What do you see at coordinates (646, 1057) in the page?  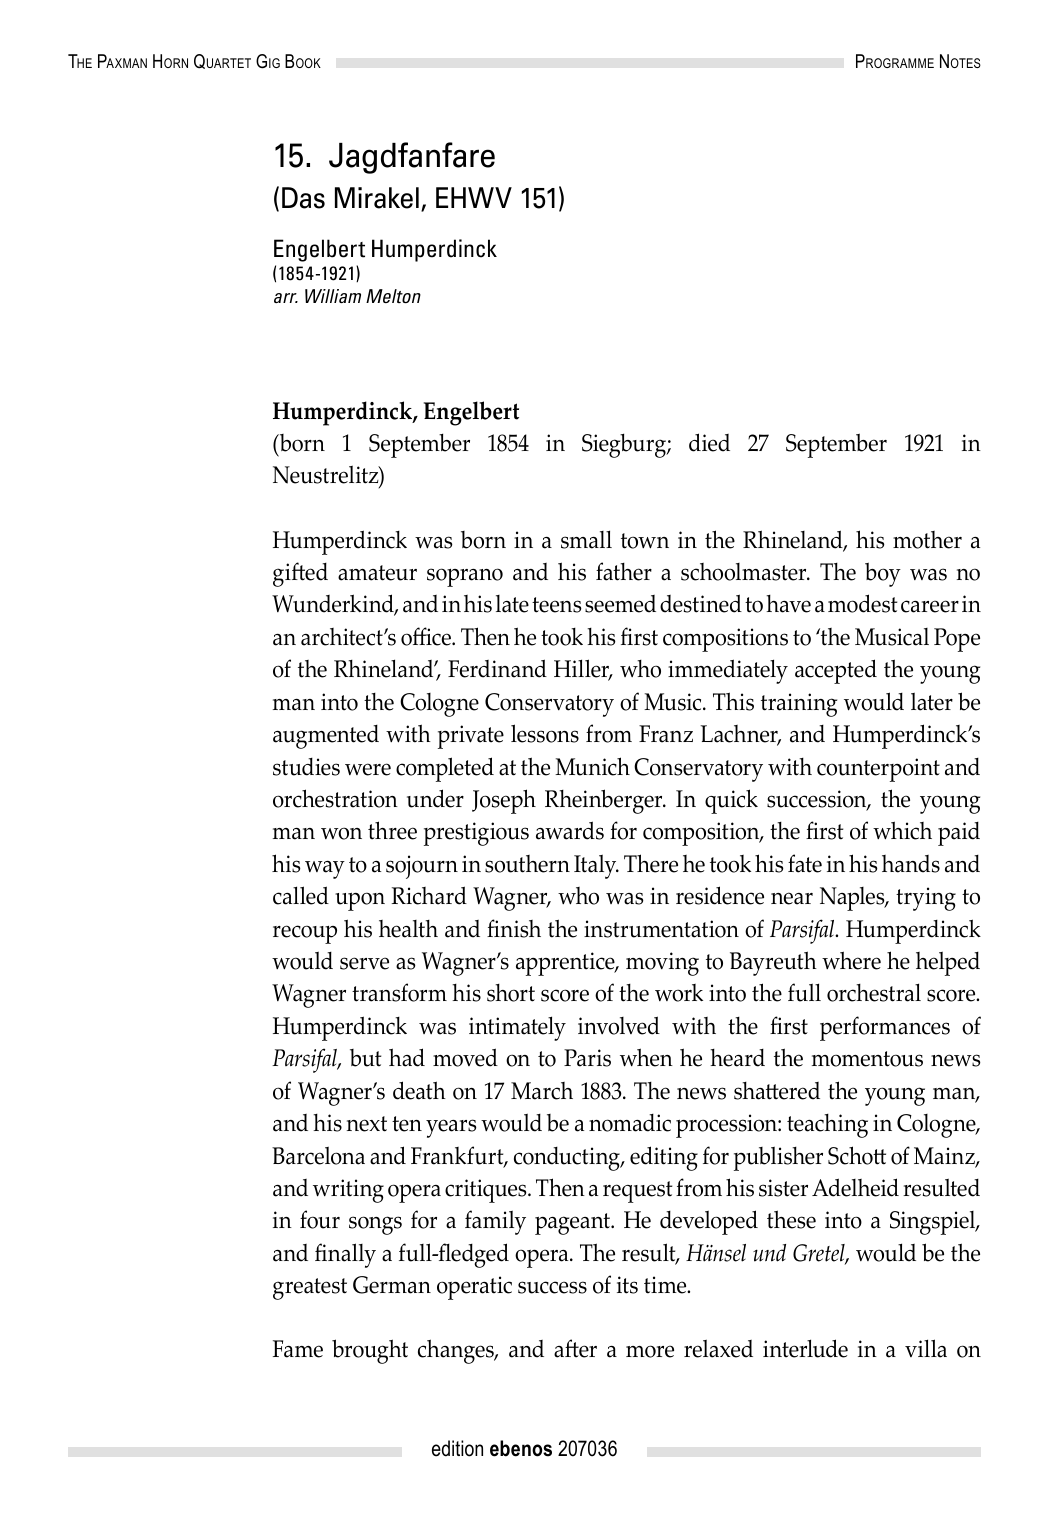 I see `when` at bounding box center [646, 1057].
